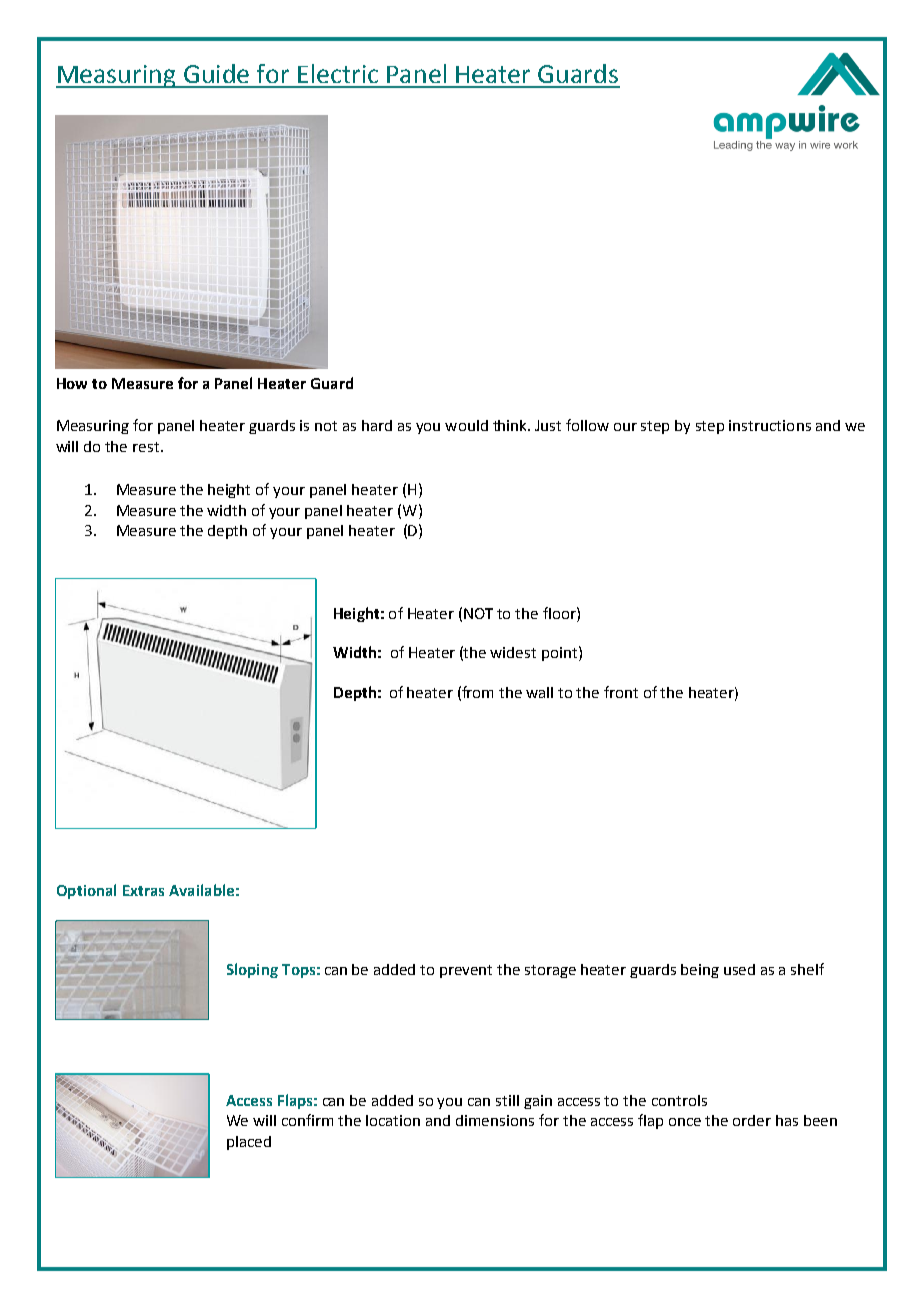  What do you see at coordinates (621, 692) in the document?
I see `front` at bounding box center [621, 692].
